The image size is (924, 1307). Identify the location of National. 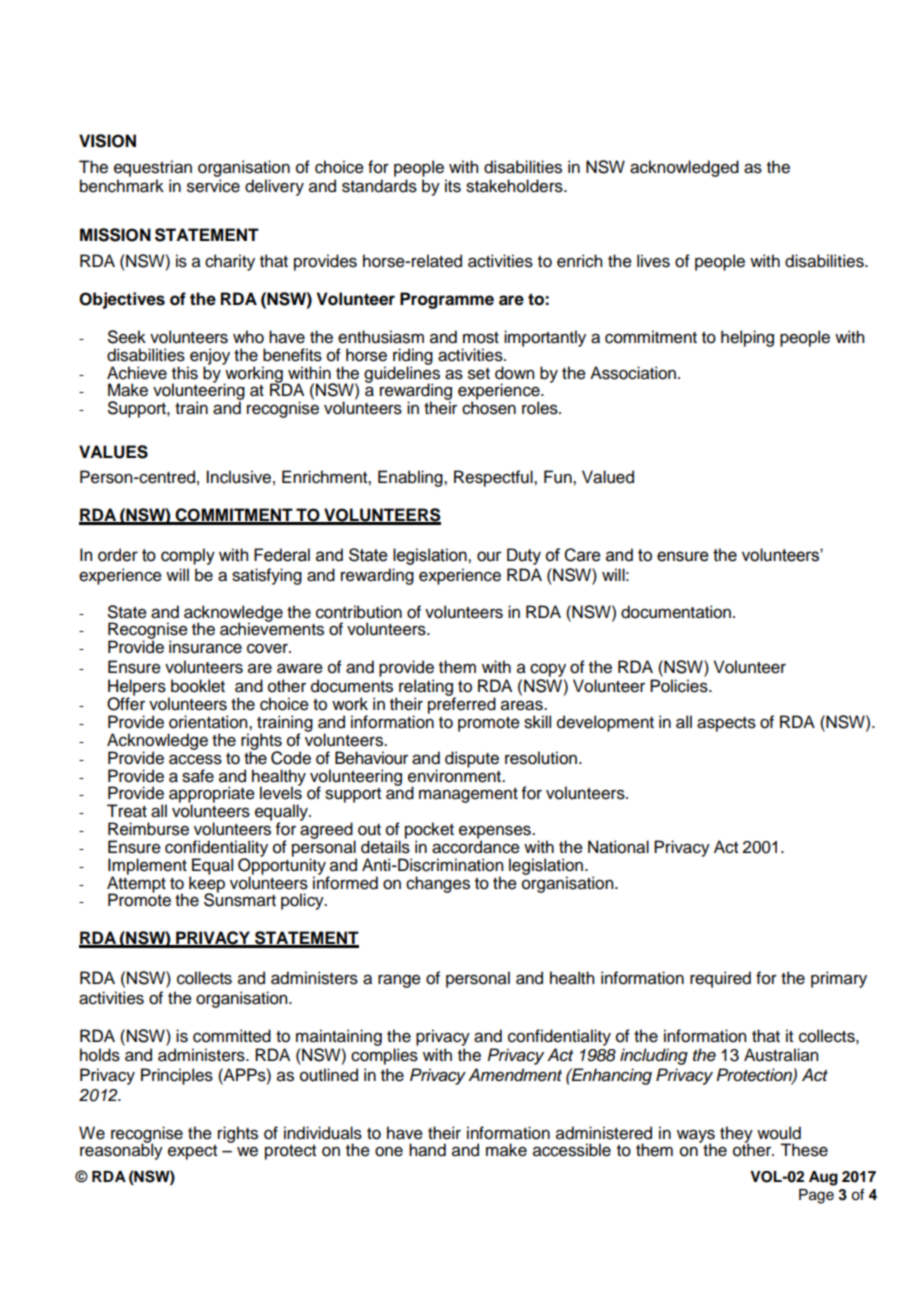
(618, 847).
